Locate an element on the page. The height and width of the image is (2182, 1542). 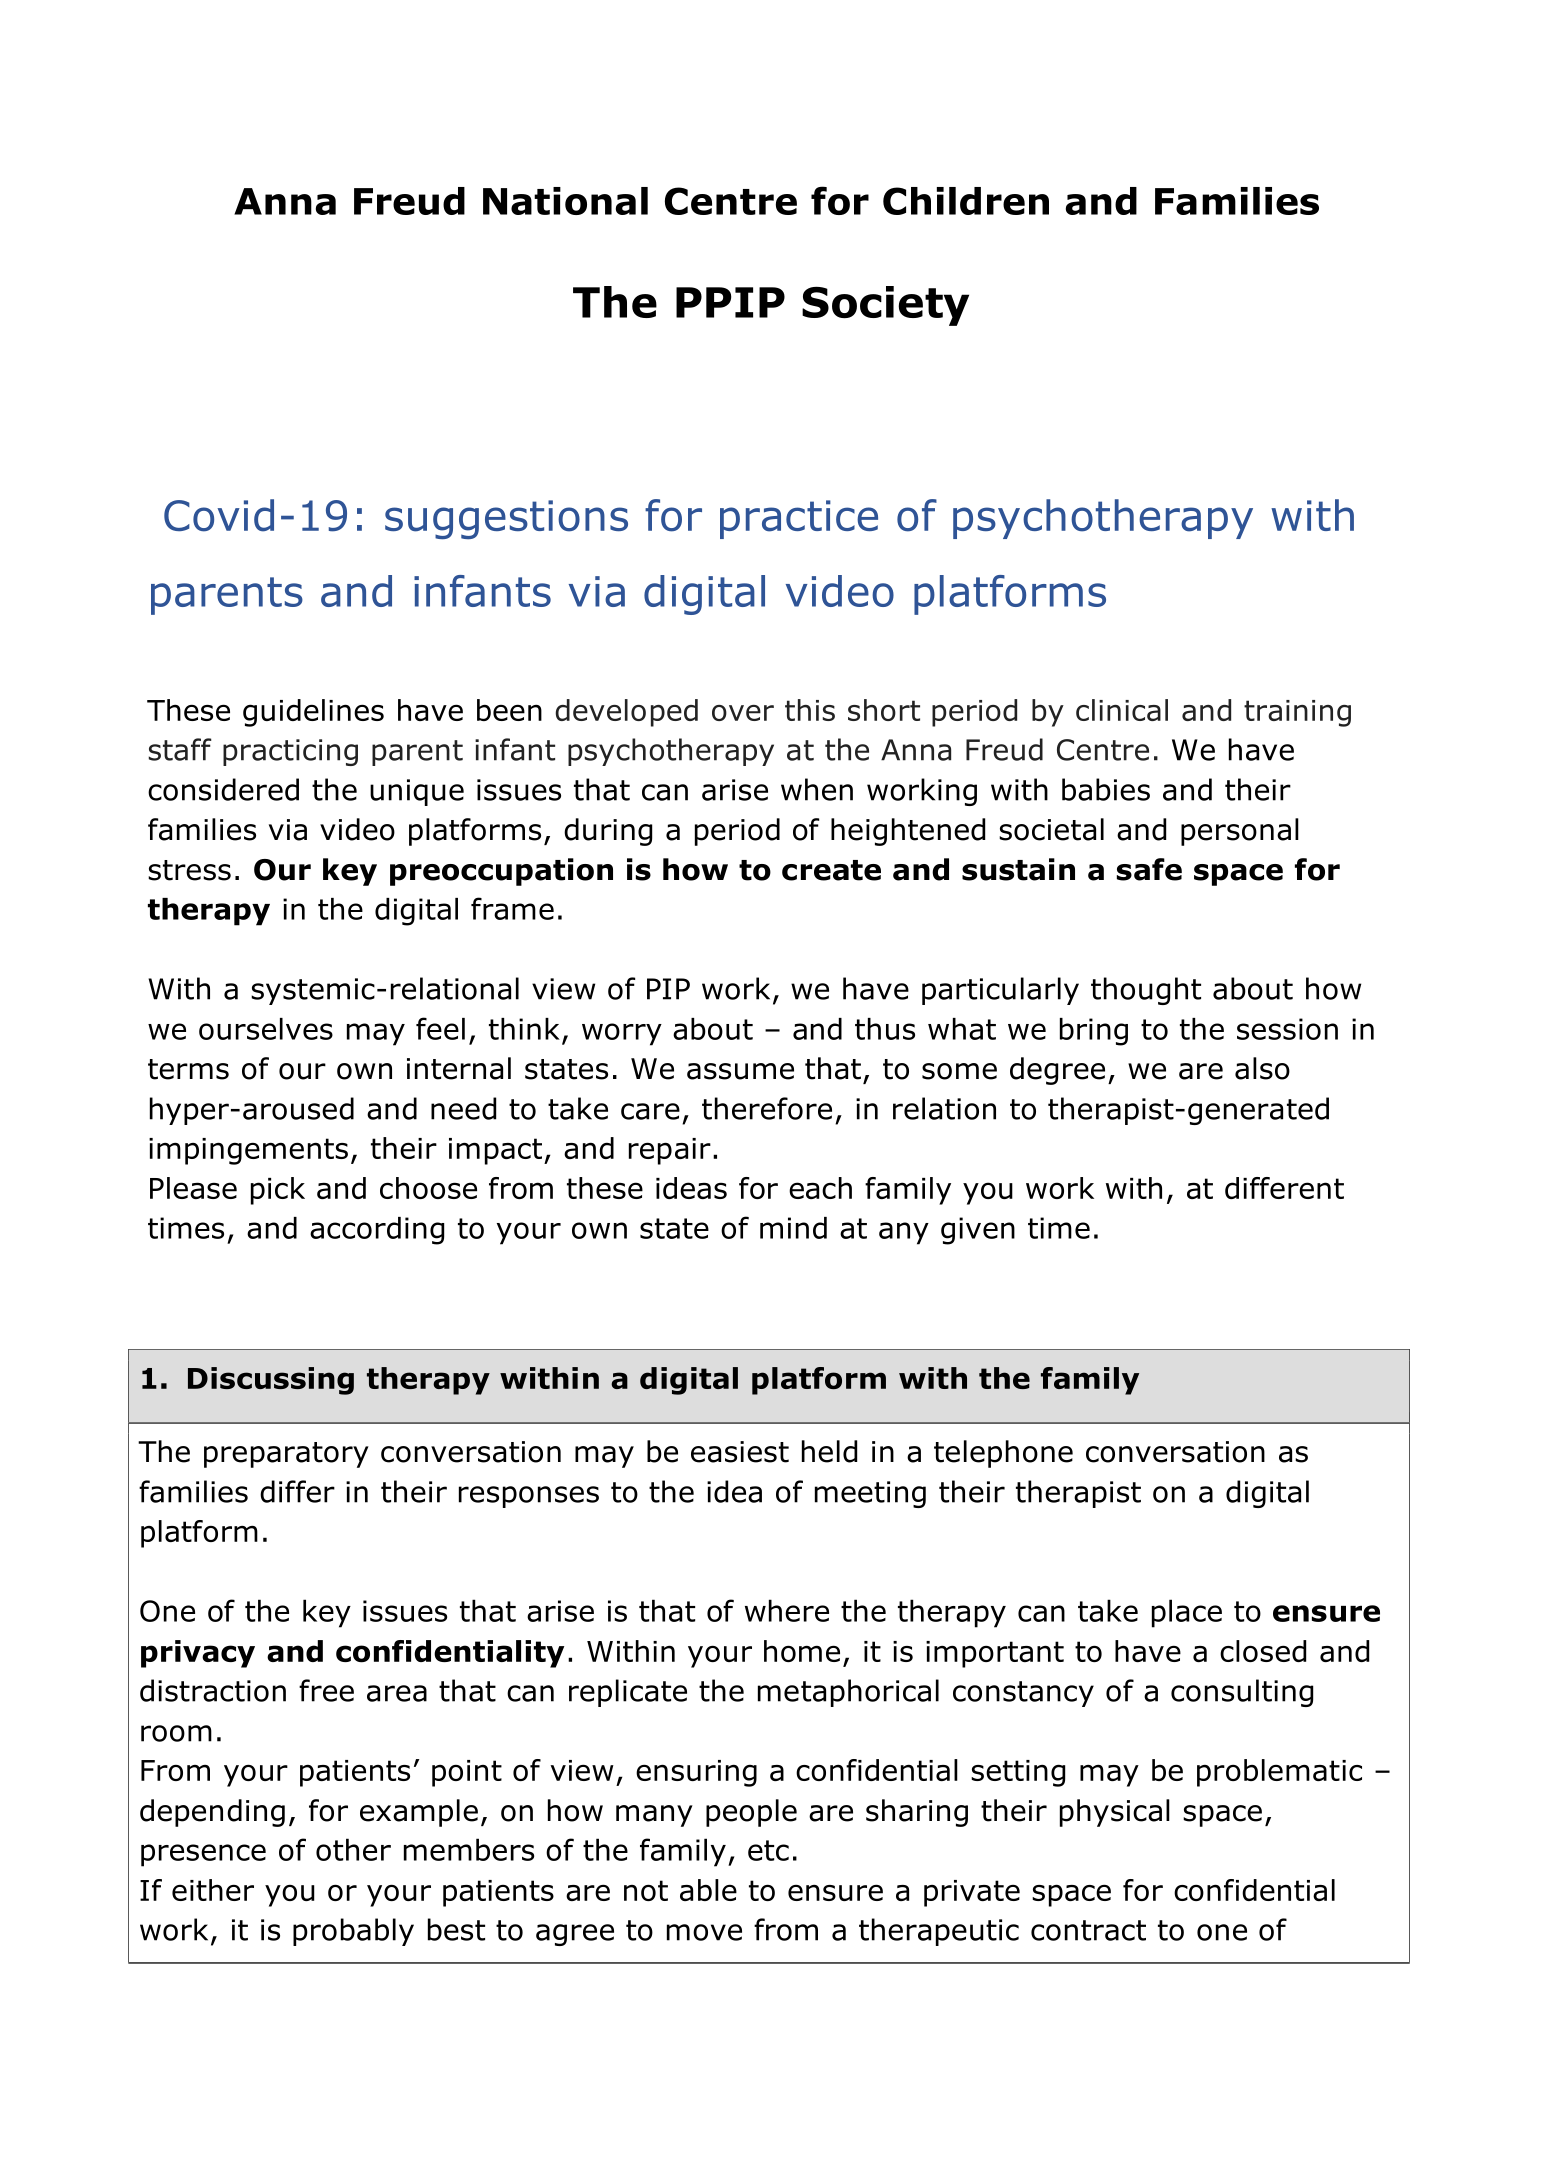
bring is located at coordinates (1094, 1032).
